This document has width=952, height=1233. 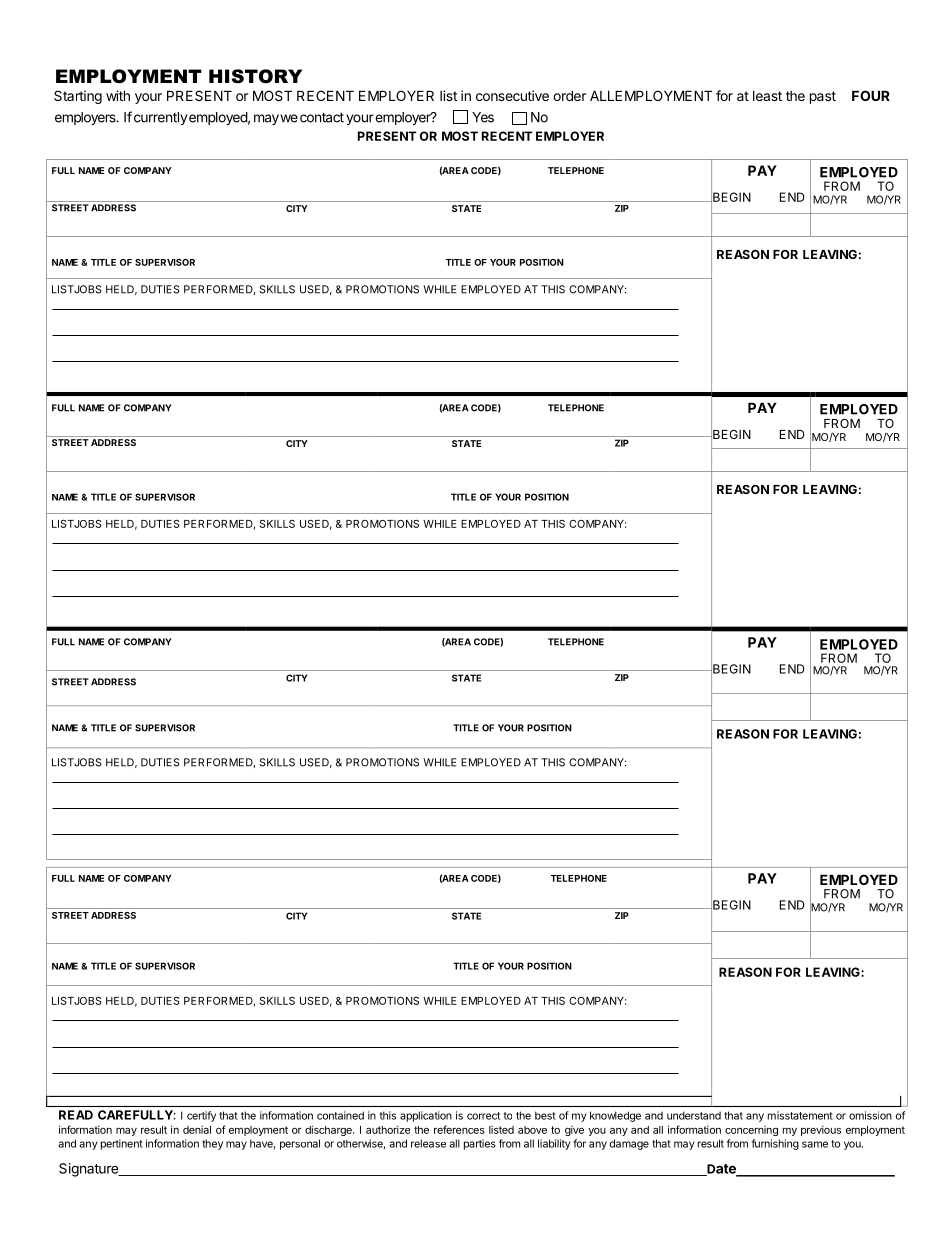 I want to click on denial, so click(x=197, y=1130).
